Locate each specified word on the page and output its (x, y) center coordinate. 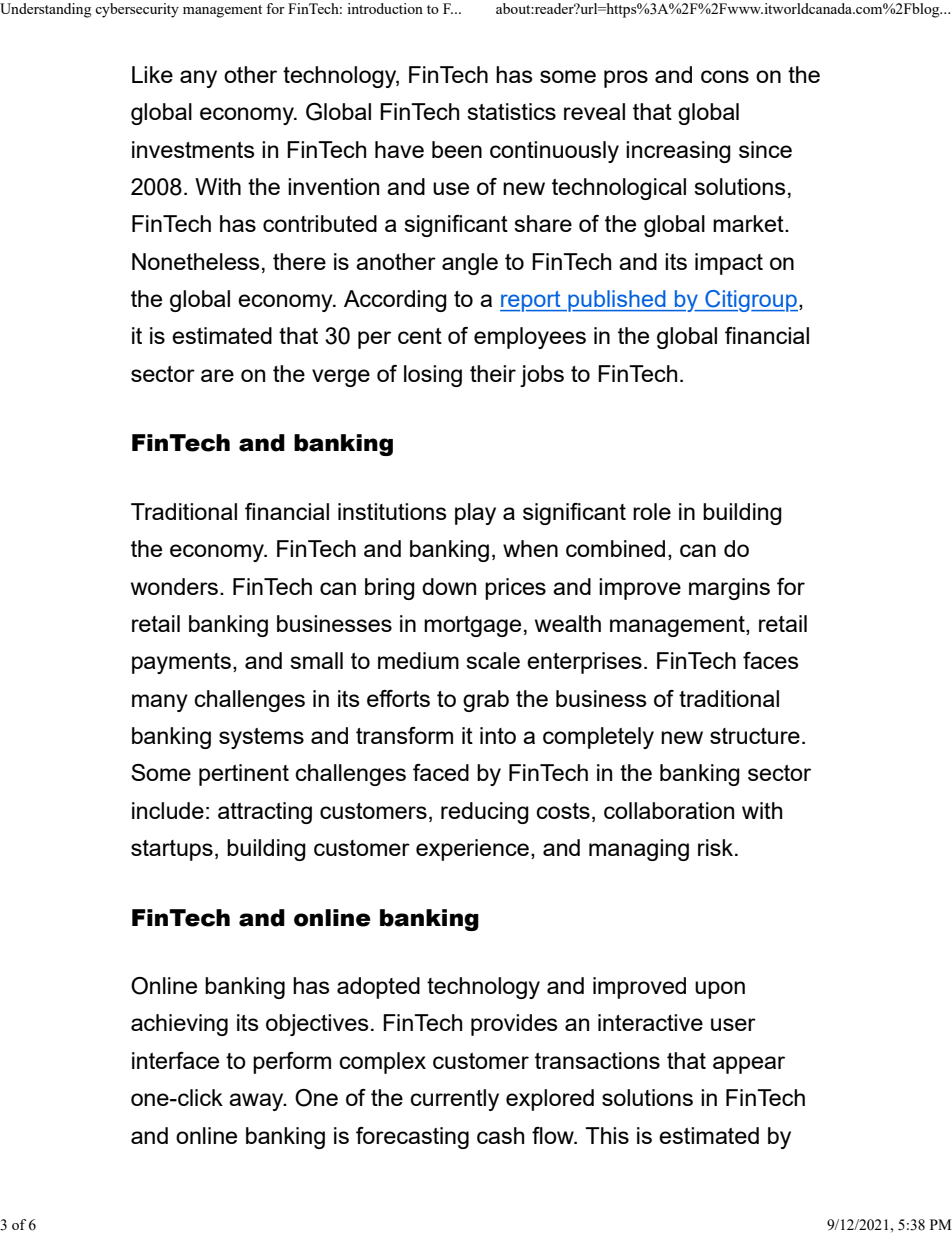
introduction (385, 8)
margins (729, 589)
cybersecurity (137, 10)
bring (390, 589)
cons (725, 76)
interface (175, 1060)
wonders (174, 586)
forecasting (412, 1138)
